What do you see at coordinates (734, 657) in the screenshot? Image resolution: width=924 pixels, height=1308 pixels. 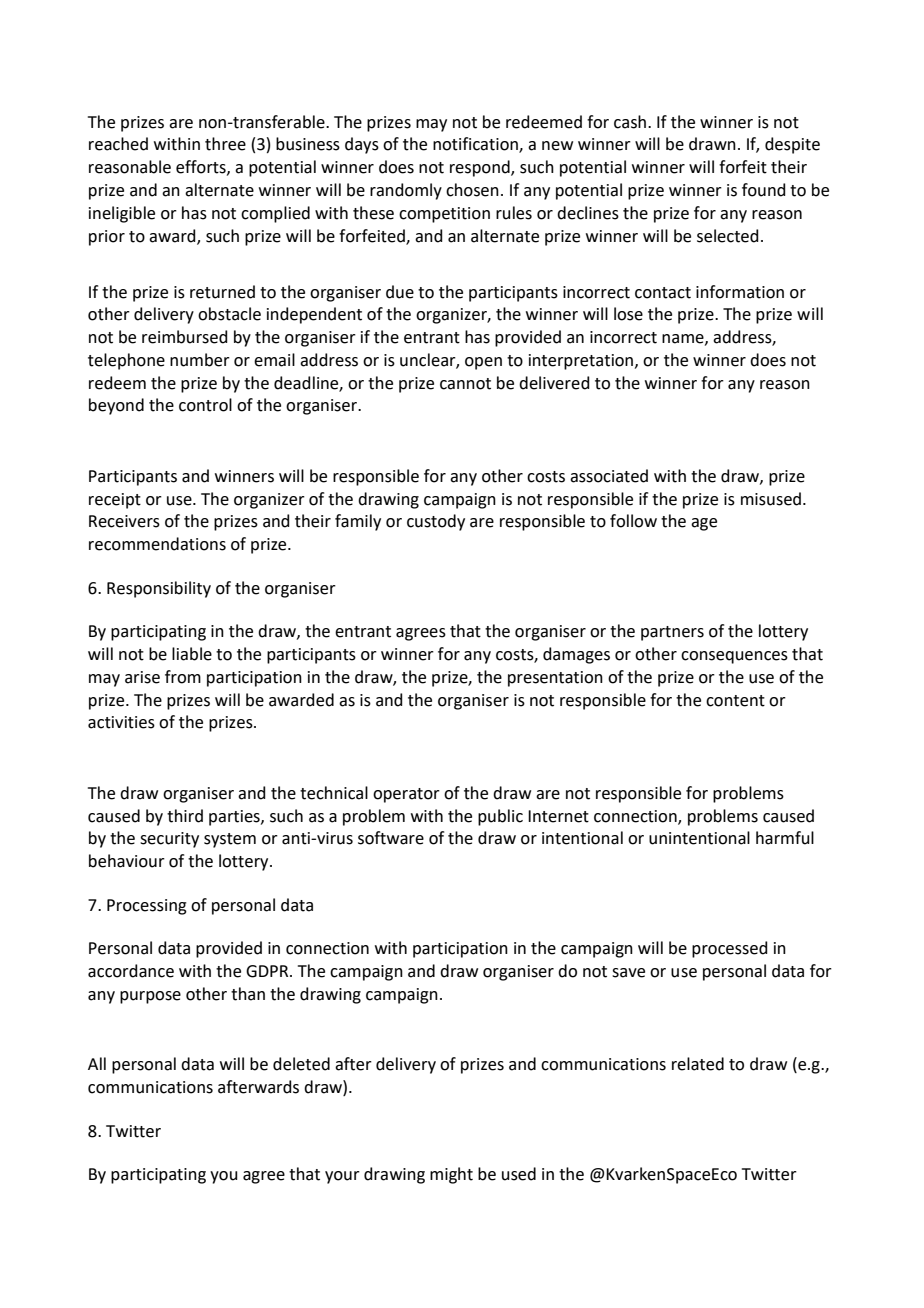 I see `consequences` at bounding box center [734, 657].
